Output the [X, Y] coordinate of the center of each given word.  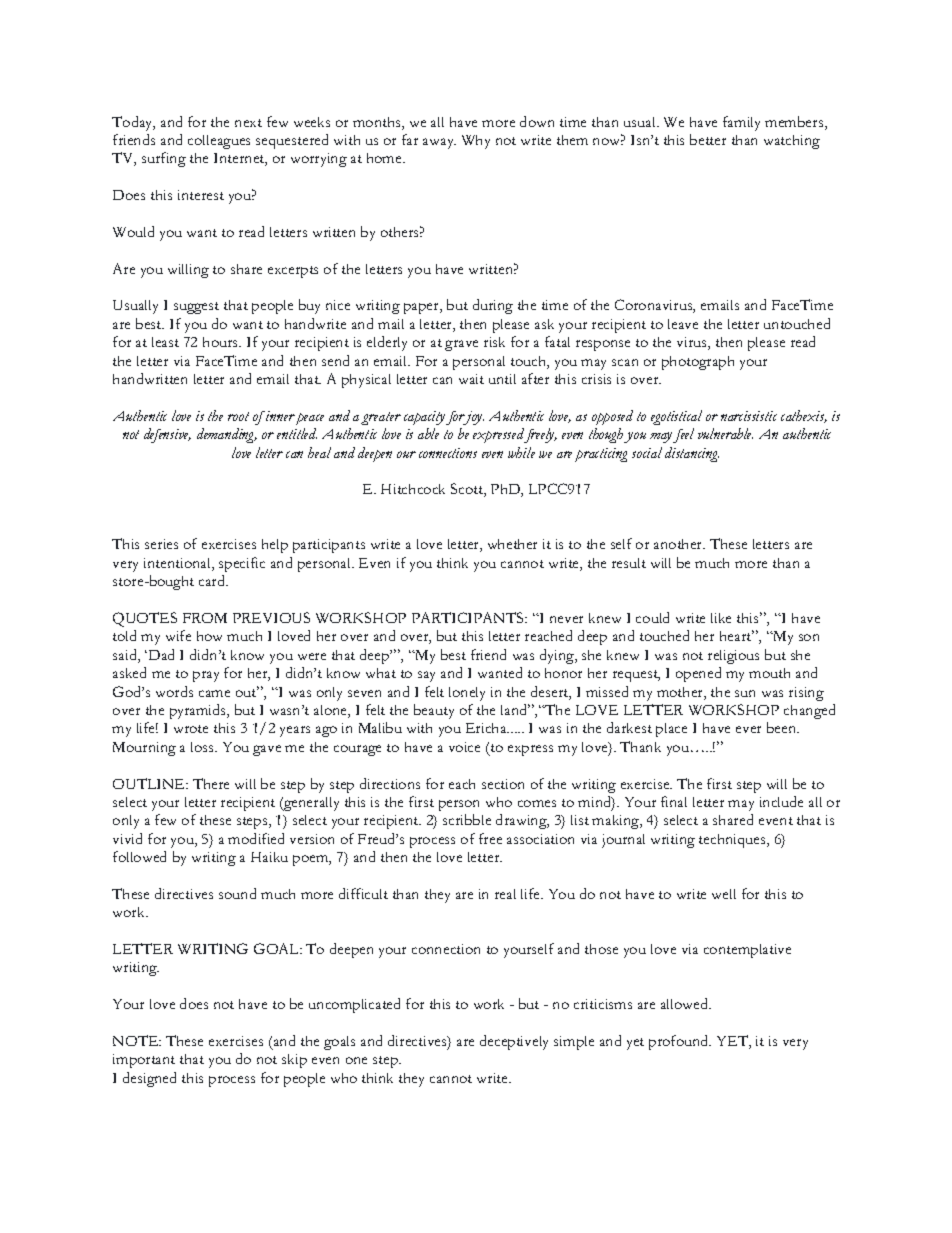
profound [680, 1042]
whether [512, 544]
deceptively [514, 1042]
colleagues [219, 142]
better [708, 139]
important [144, 1061]
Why [476, 142]
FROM [205, 618]
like [721, 618]
